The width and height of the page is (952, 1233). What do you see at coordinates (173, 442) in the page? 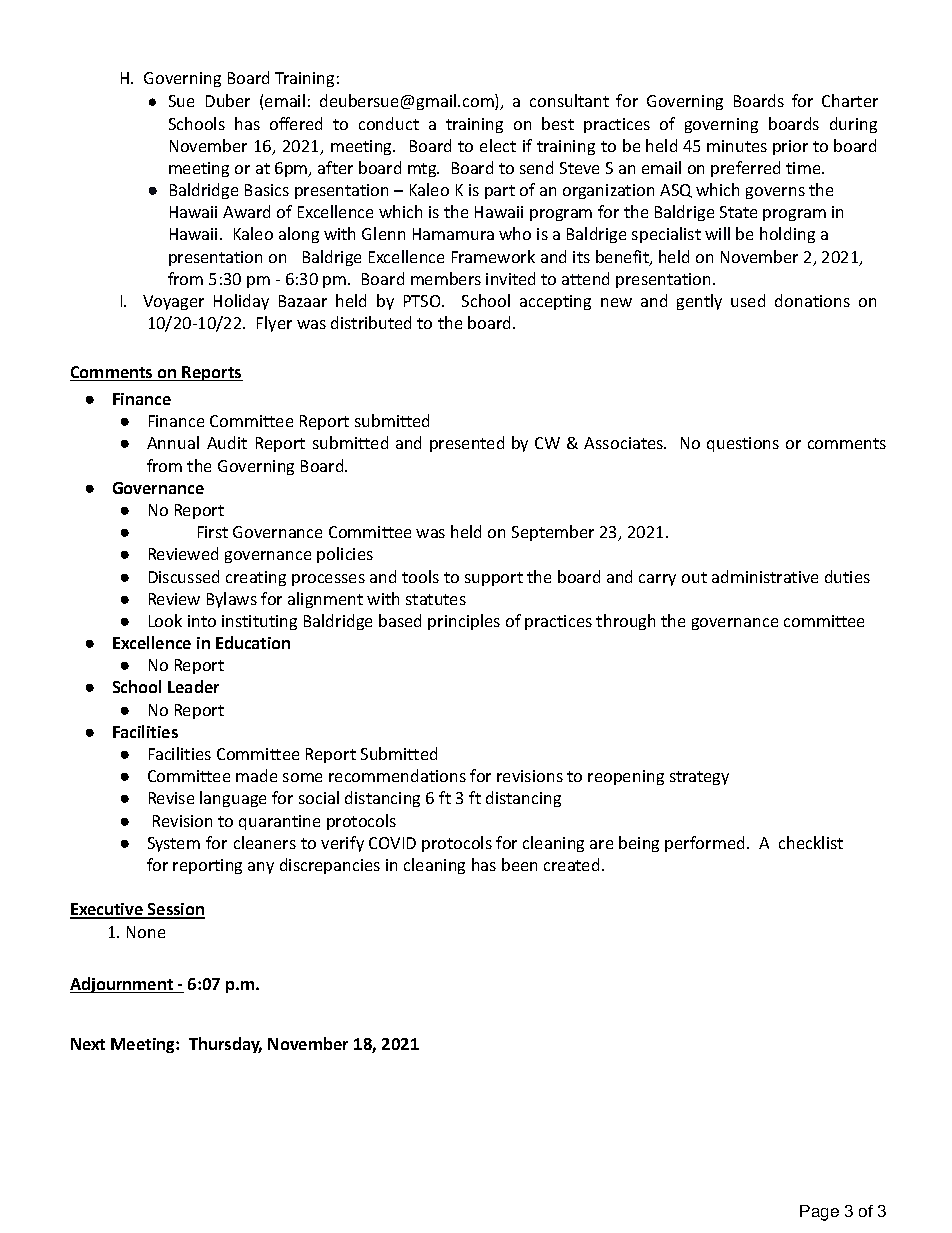
I see `Annual` at bounding box center [173, 442].
